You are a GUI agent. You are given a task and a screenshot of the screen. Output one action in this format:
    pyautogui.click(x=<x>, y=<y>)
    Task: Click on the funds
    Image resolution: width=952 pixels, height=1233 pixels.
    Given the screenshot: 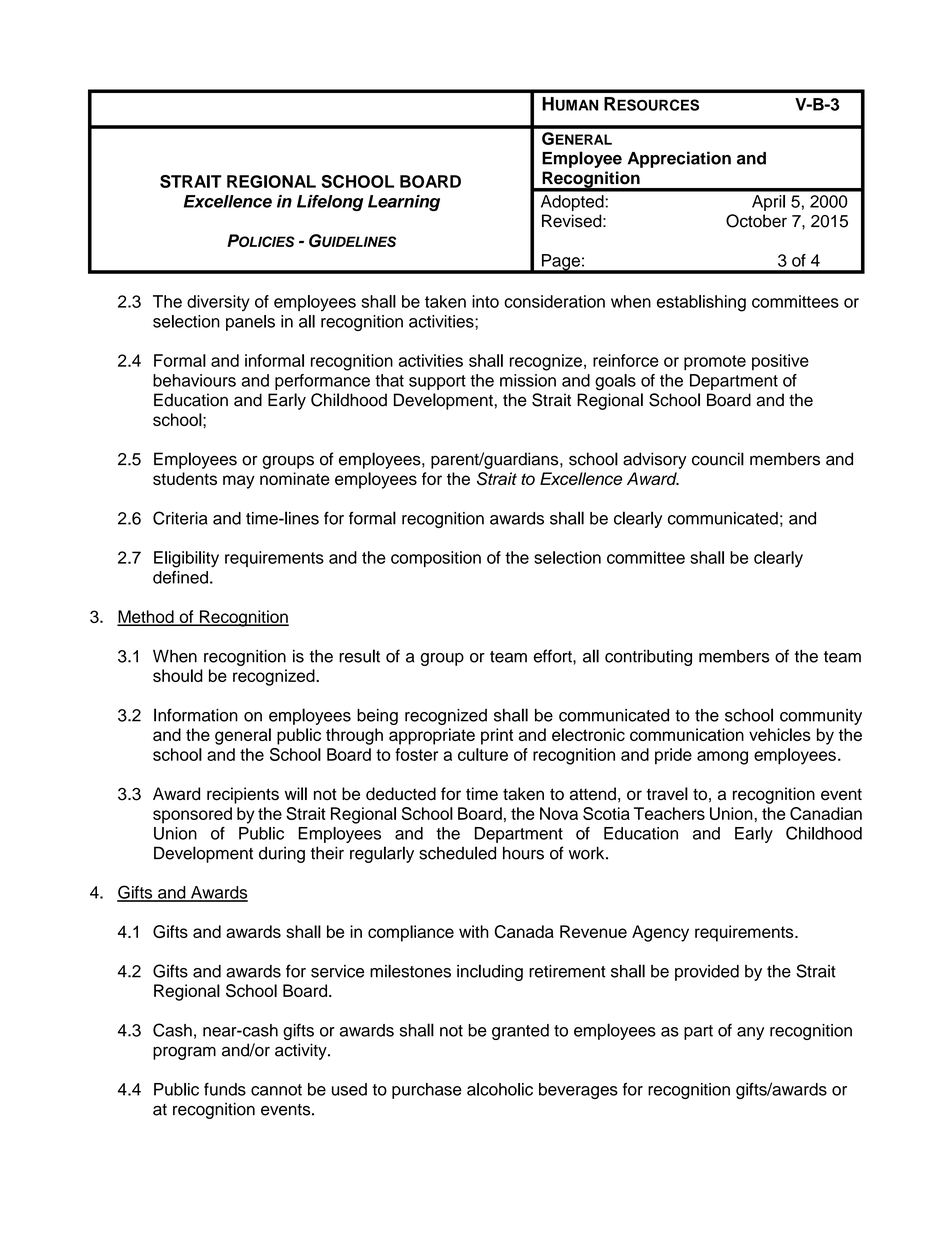 What is the action you would take?
    pyautogui.click(x=225, y=1089)
